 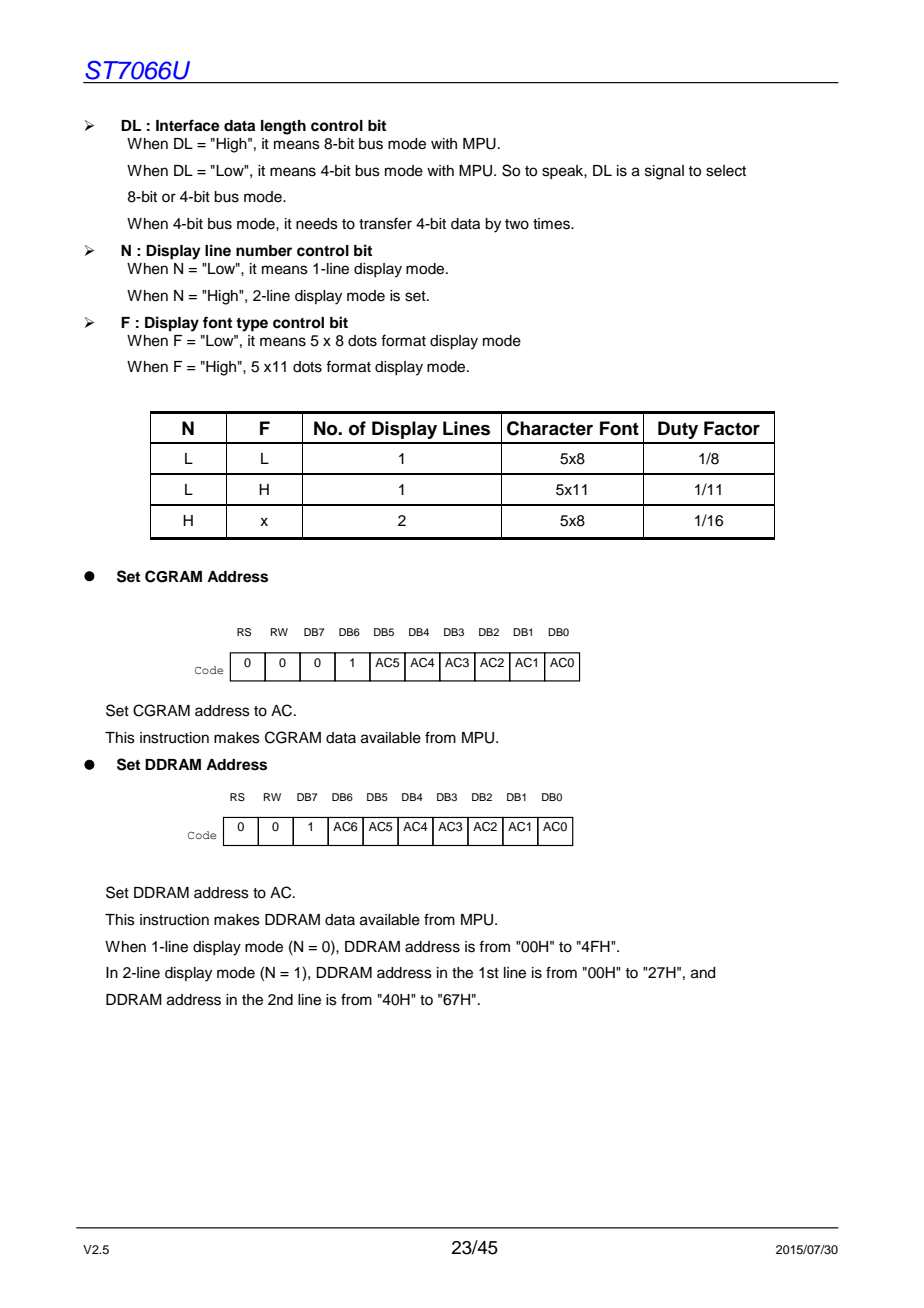 What do you see at coordinates (678, 430) in the screenshot?
I see `Duty` at bounding box center [678, 430].
